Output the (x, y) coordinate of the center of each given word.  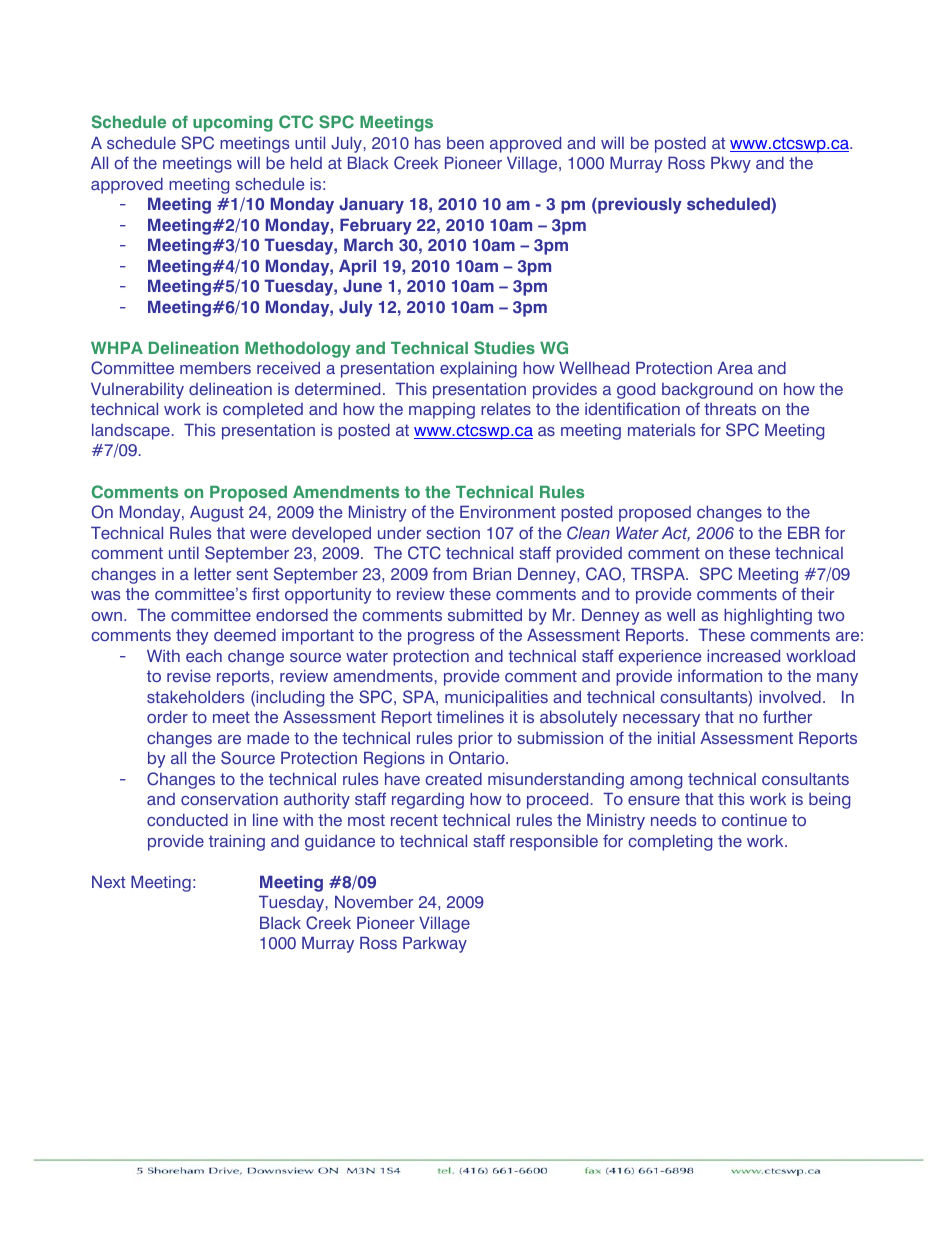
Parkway (435, 944)
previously (639, 205)
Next (108, 881)
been (465, 143)
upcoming (233, 124)
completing (670, 842)
